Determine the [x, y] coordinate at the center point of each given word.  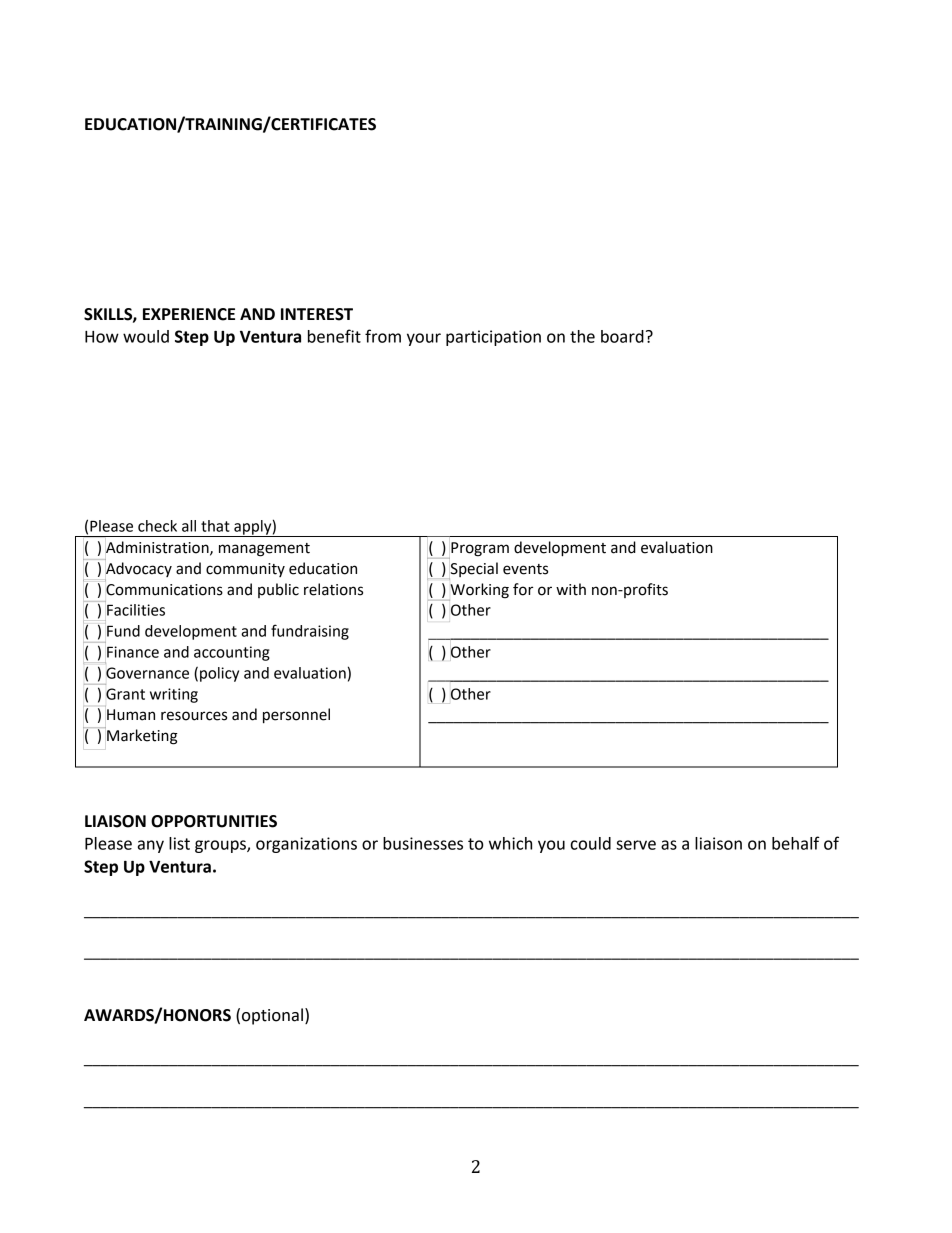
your [424, 339]
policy [219, 674]
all [189, 526]
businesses [423, 843]
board [622, 336]
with [571, 589]
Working [479, 591]
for [523, 589]
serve [636, 845]
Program [479, 550]
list [179, 843]
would [146, 336]
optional [272, 1016]
